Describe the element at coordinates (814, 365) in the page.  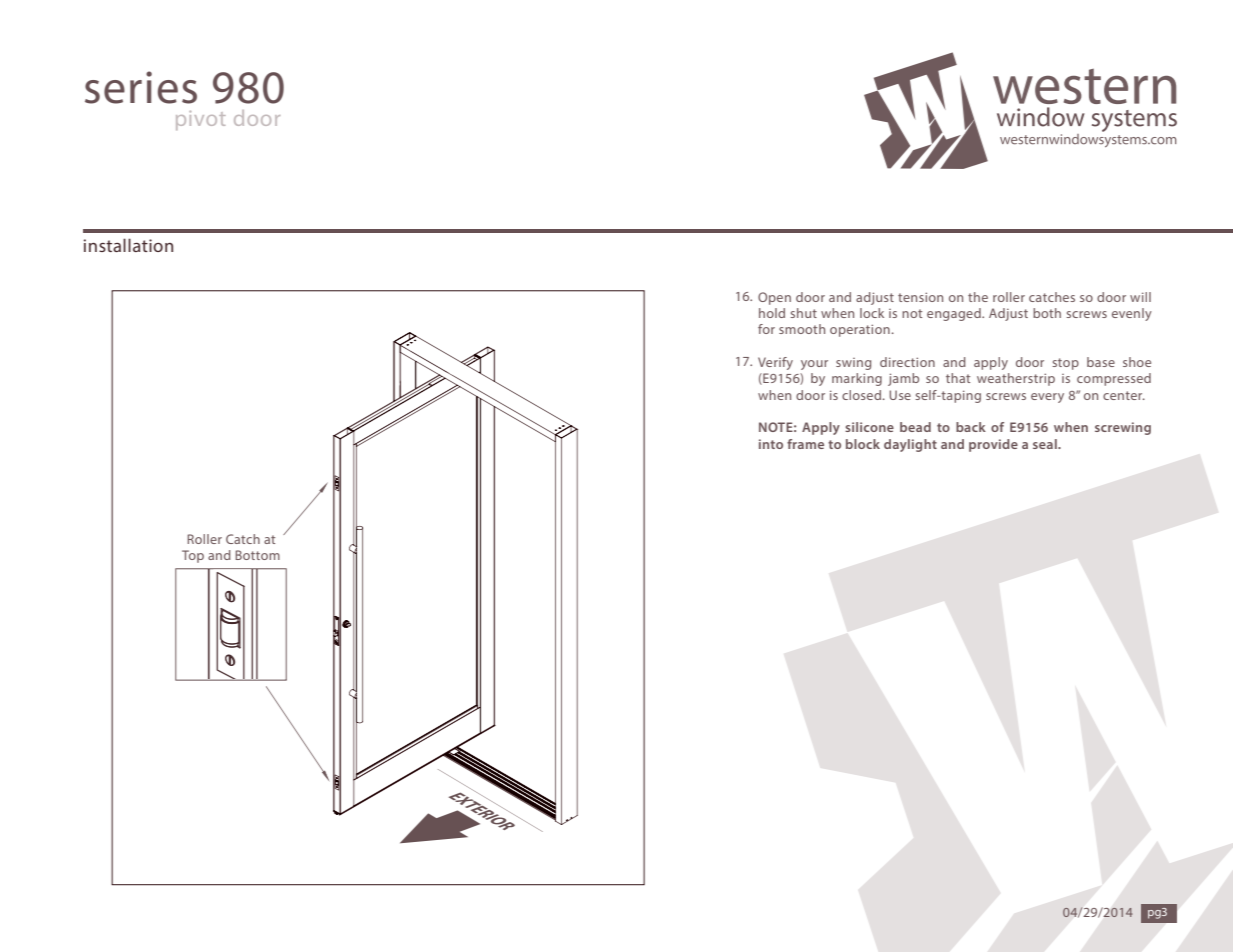
I see `your` at that location.
